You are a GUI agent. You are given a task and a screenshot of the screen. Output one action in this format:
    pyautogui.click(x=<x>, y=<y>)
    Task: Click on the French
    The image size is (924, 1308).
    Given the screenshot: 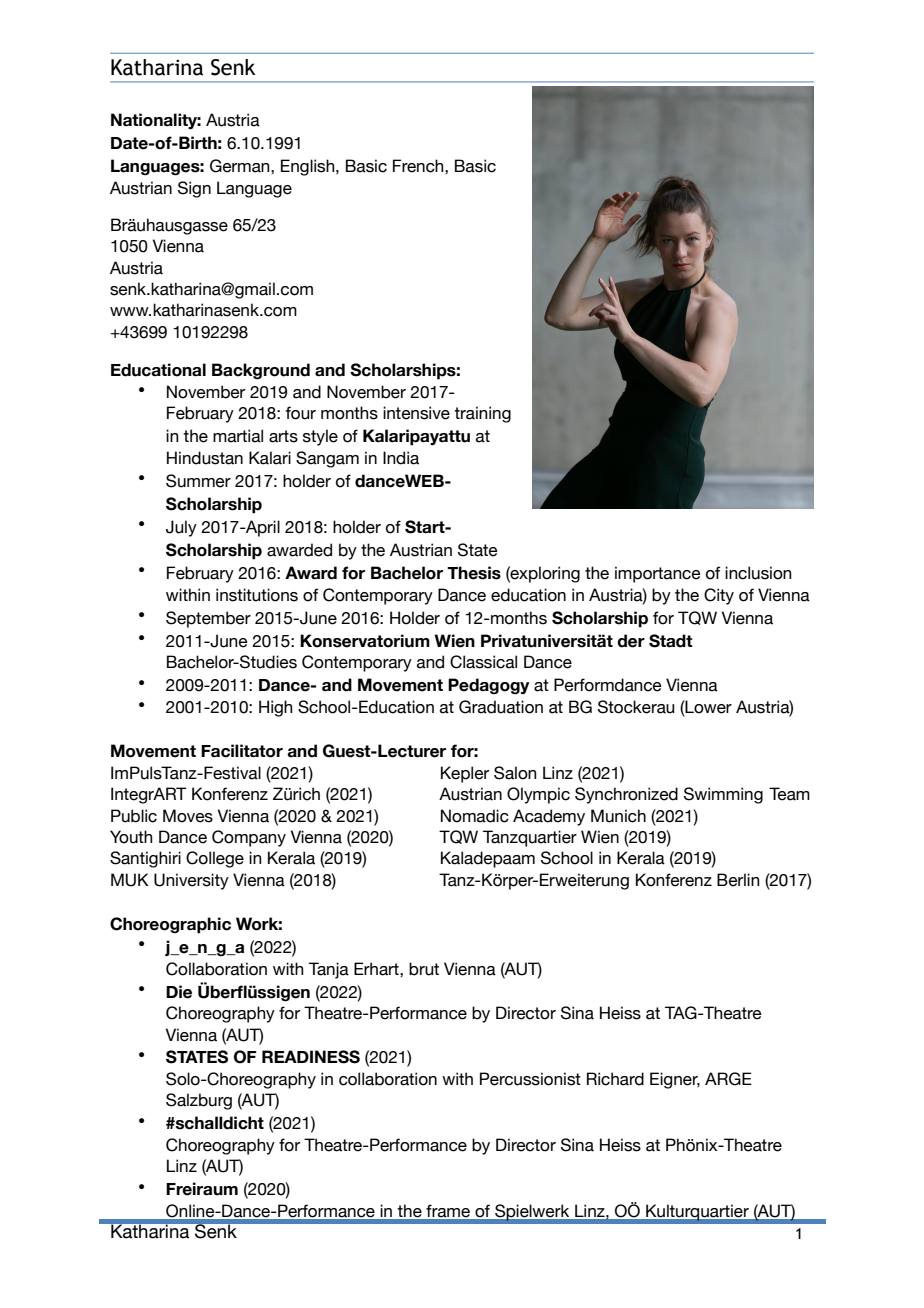 What is the action you would take?
    pyautogui.click(x=419, y=166)
